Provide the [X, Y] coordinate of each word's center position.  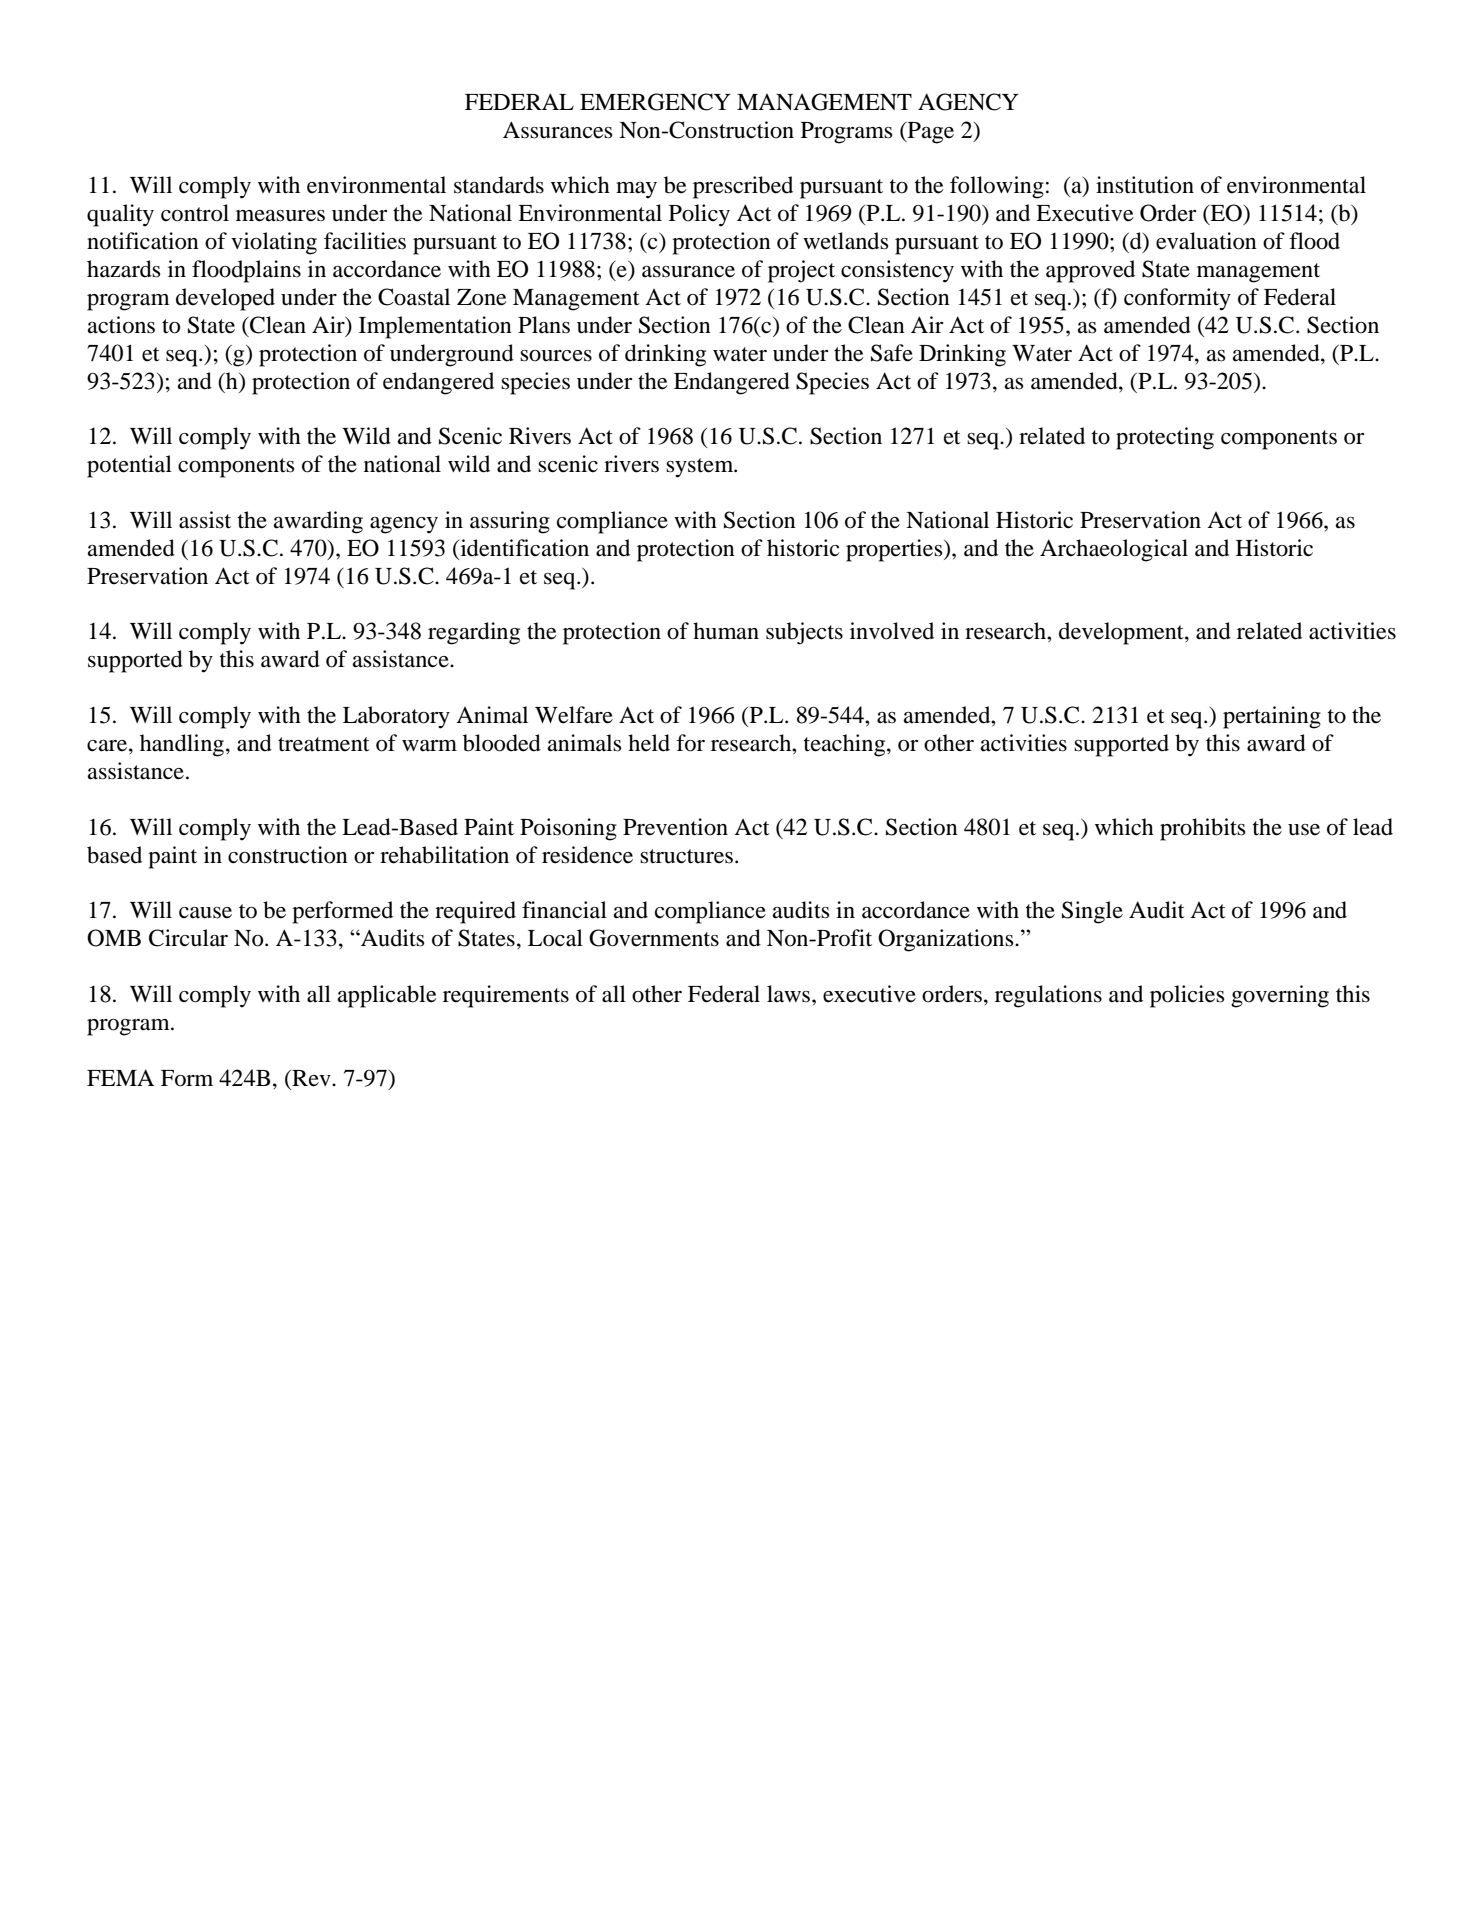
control [195, 213]
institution [1145, 185]
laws [790, 994]
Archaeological [1114, 550]
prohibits [1203, 829]
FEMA [120, 1077]
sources [556, 356]
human [726, 631]
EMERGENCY [655, 102]
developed [225, 299]
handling [182, 745]
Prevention [675, 827]
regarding [474, 633]
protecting [1165, 438]
